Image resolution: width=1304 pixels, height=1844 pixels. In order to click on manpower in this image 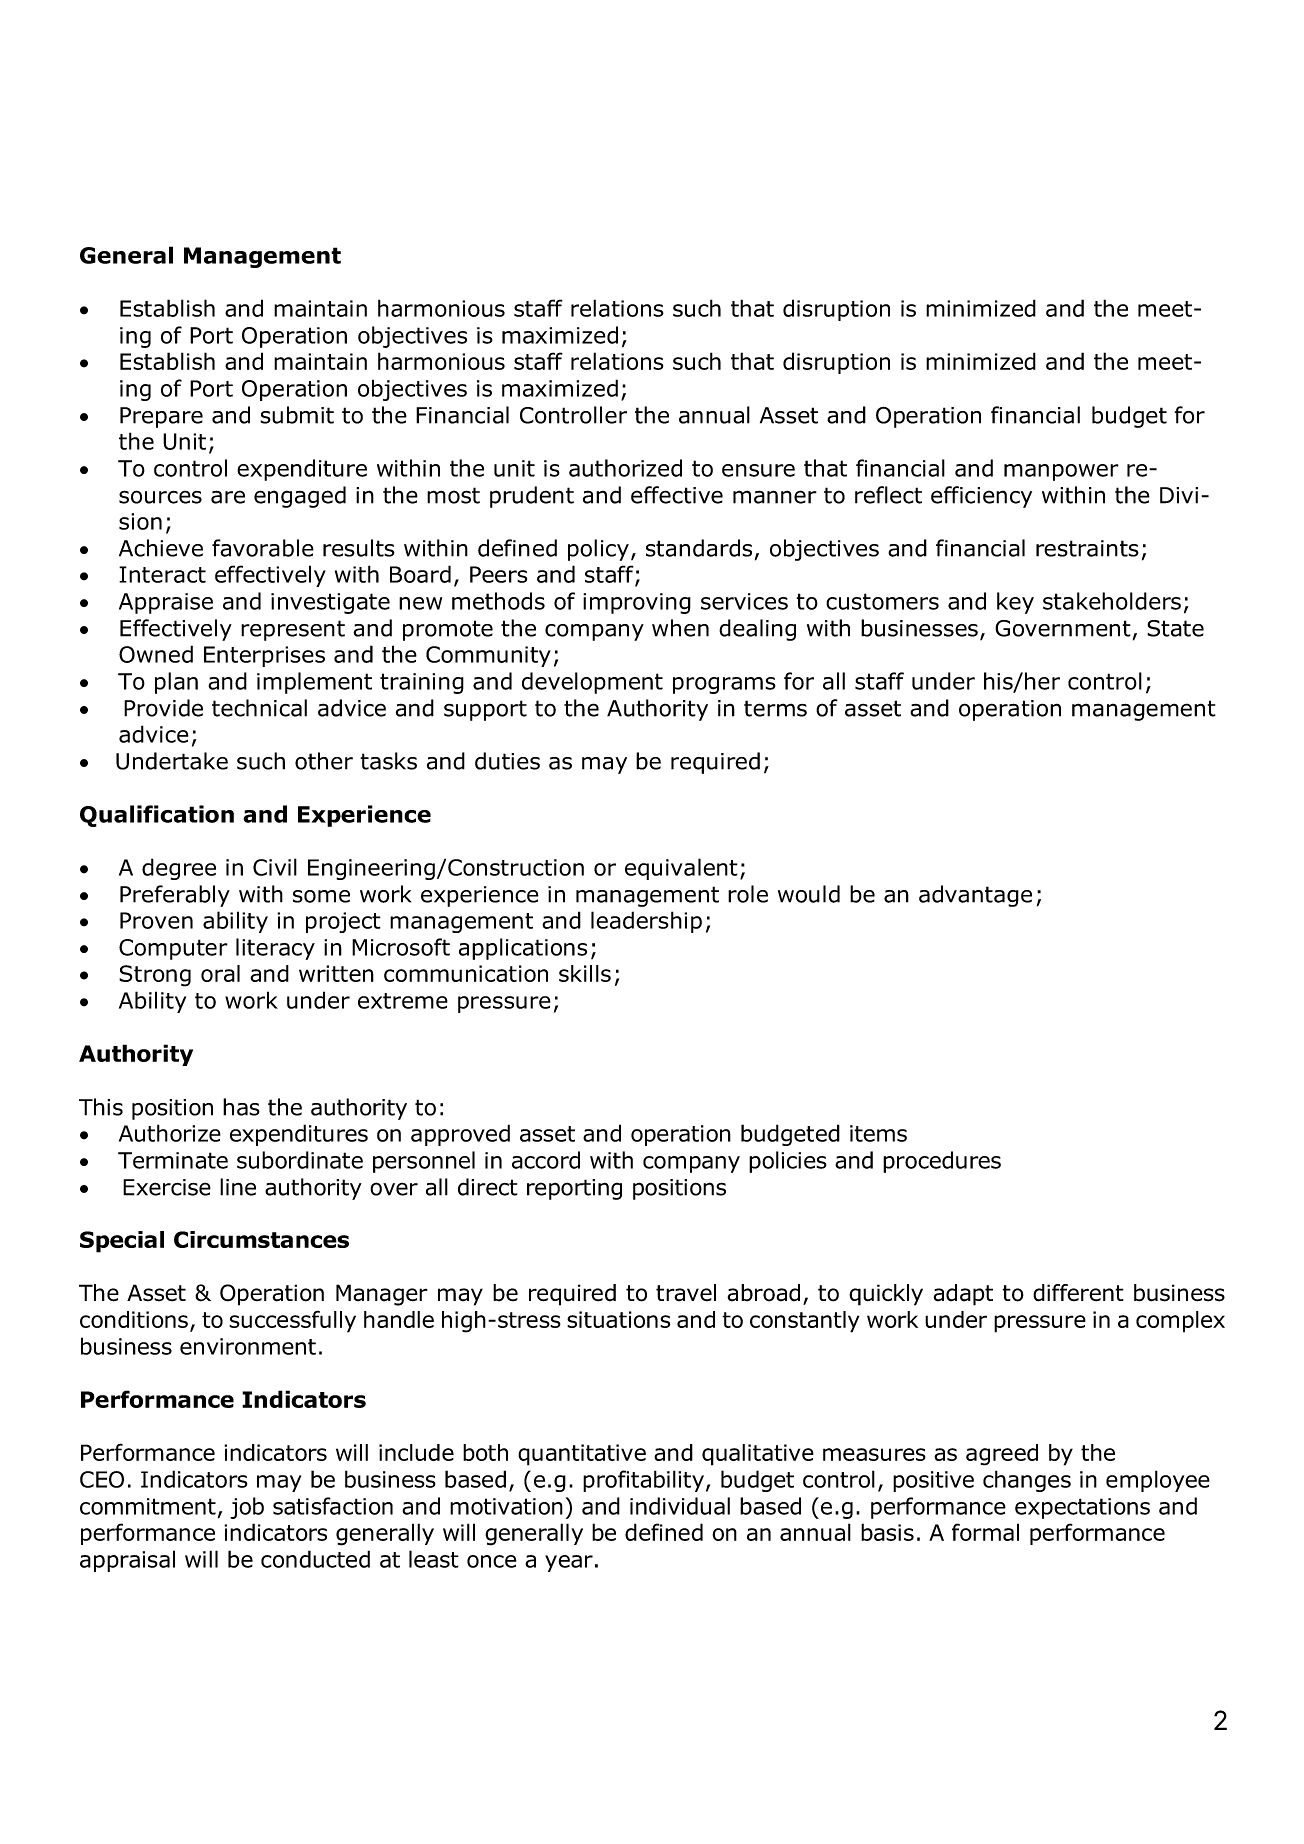, I will do `click(1061, 472)`.
